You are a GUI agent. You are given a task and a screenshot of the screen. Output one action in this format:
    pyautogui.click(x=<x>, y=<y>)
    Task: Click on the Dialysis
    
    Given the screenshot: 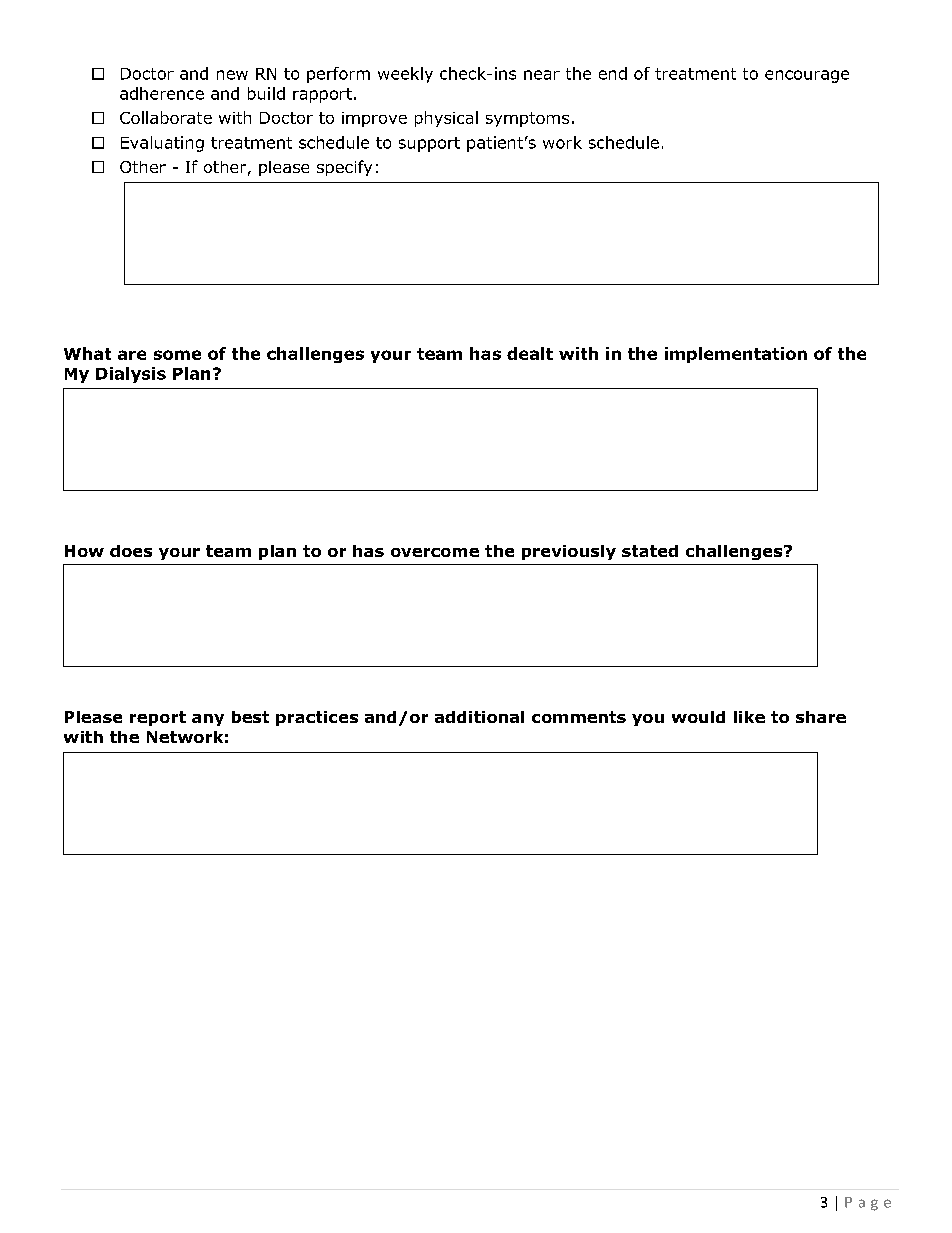 What is the action you would take?
    pyautogui.click(x=131, y=375)
